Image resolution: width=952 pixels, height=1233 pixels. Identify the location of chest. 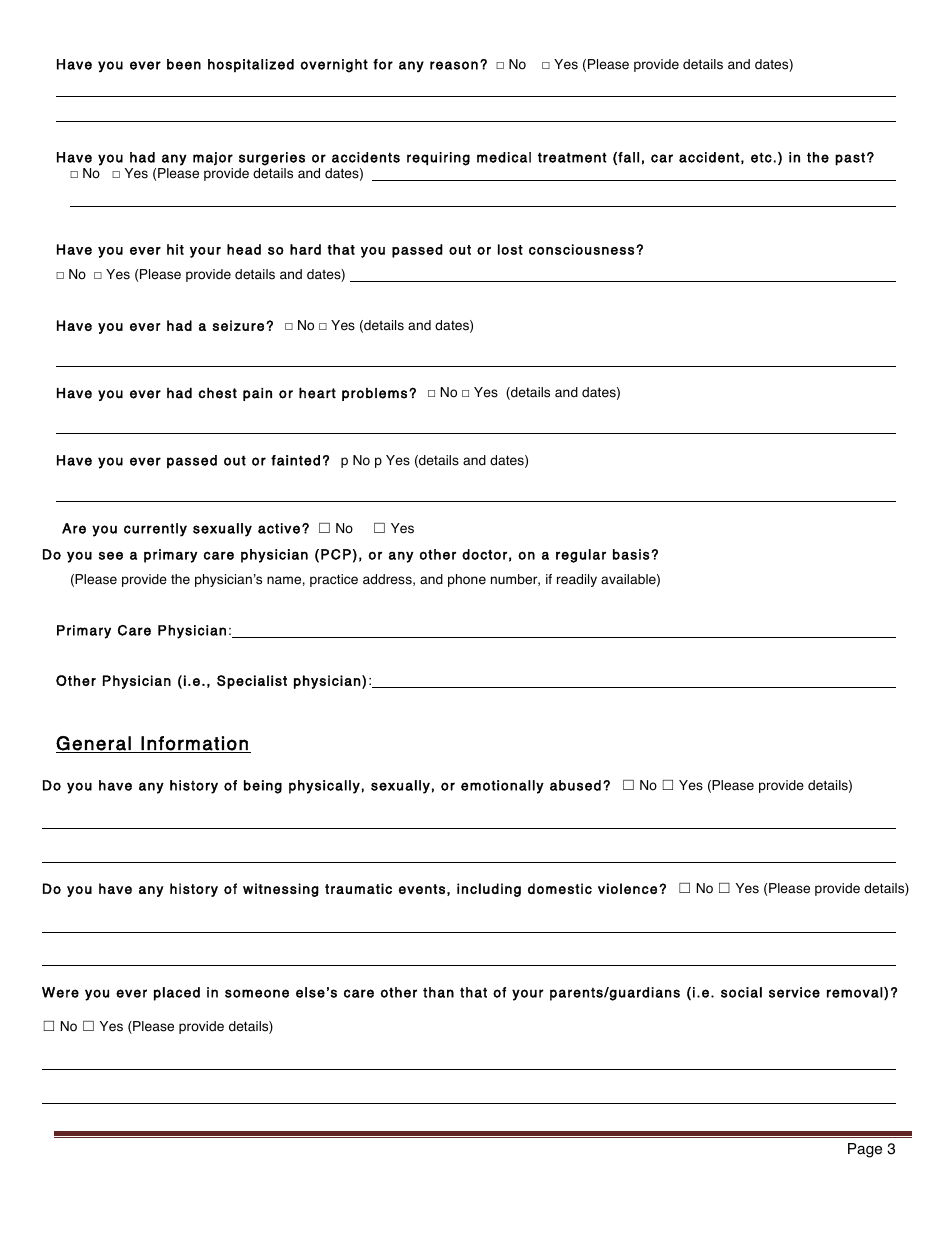
(217, 393).
